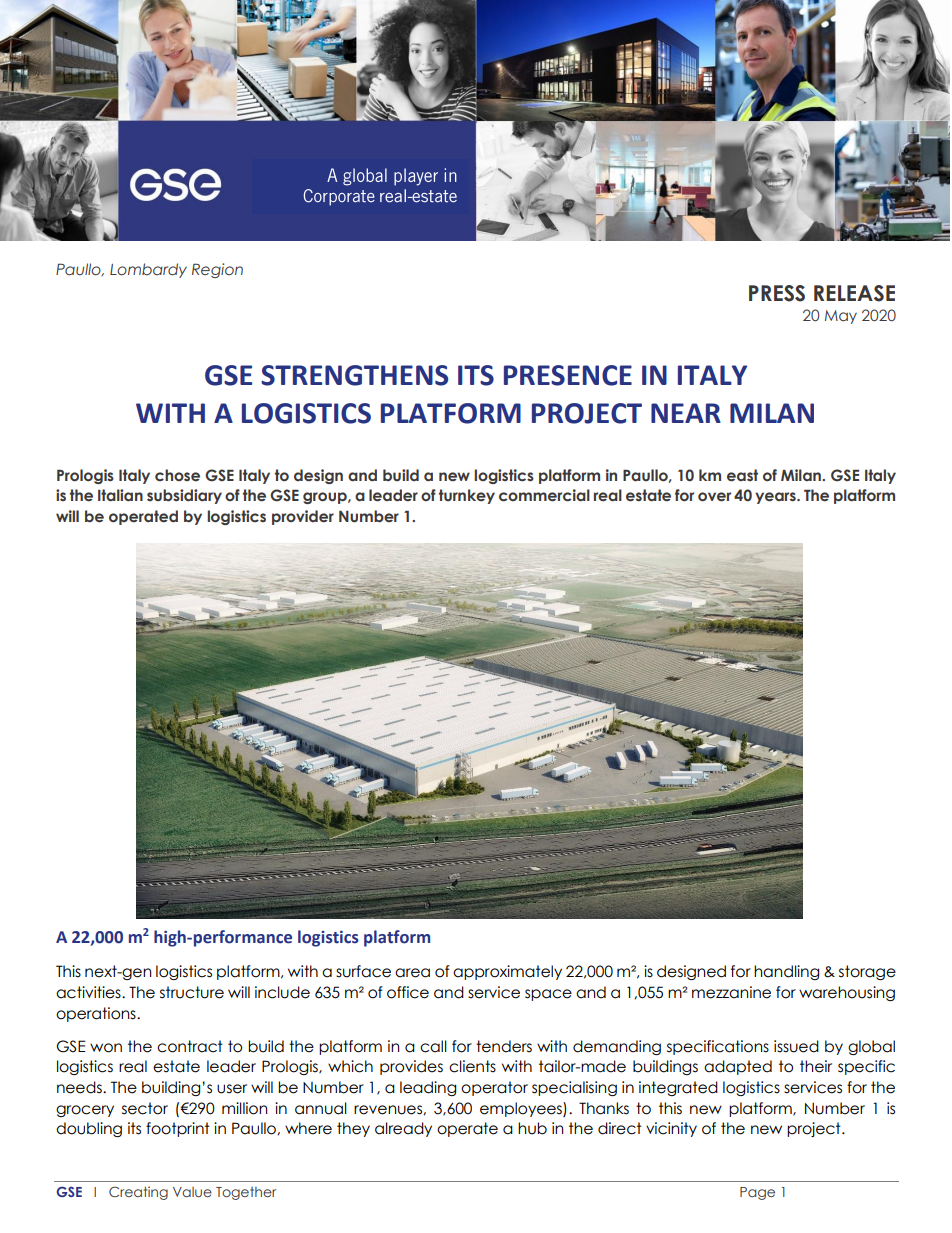  I want to click on provider, so click(303, 517).
